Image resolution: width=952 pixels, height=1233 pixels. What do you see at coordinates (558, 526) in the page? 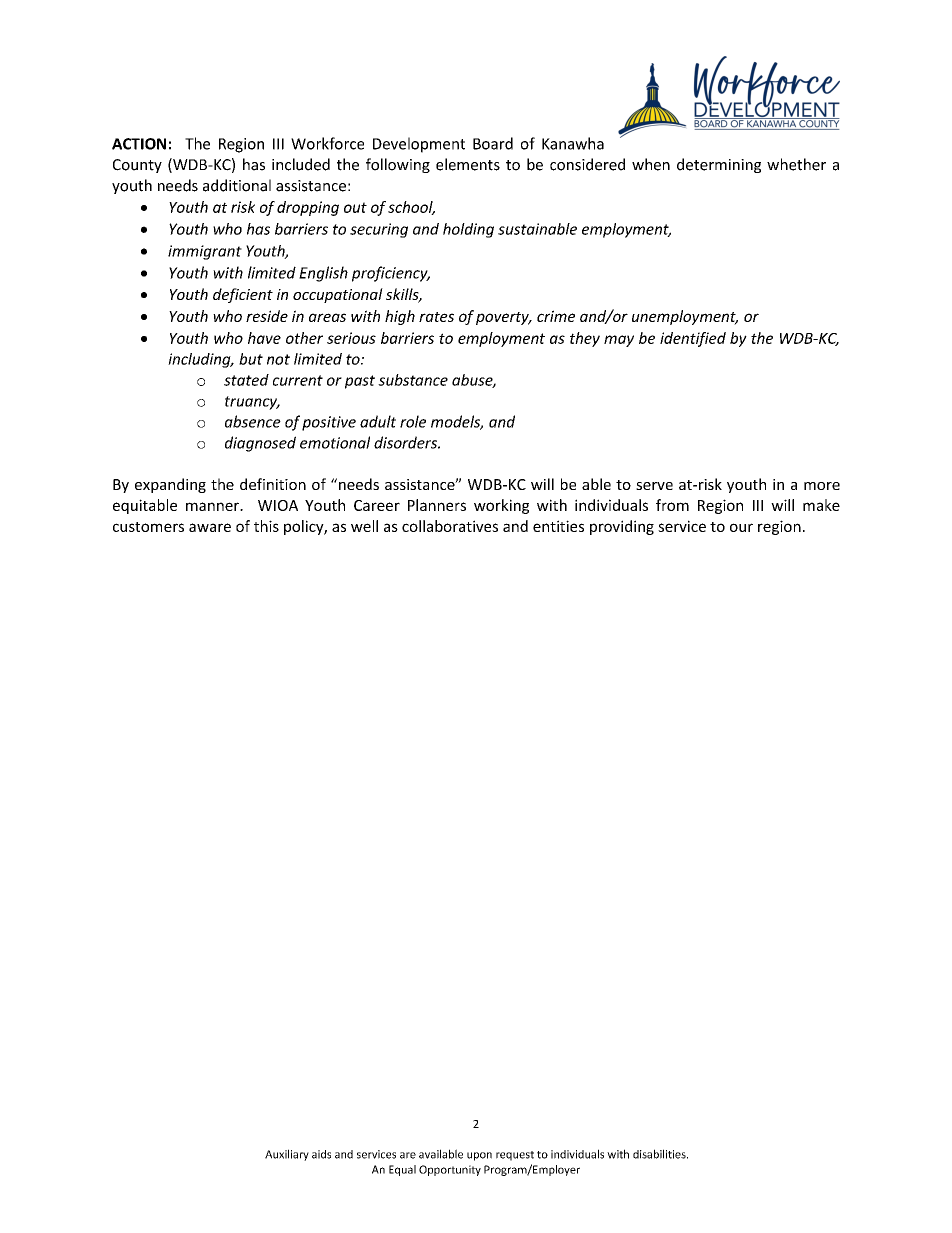
I see `entities` at bounding box center [558, 526].
